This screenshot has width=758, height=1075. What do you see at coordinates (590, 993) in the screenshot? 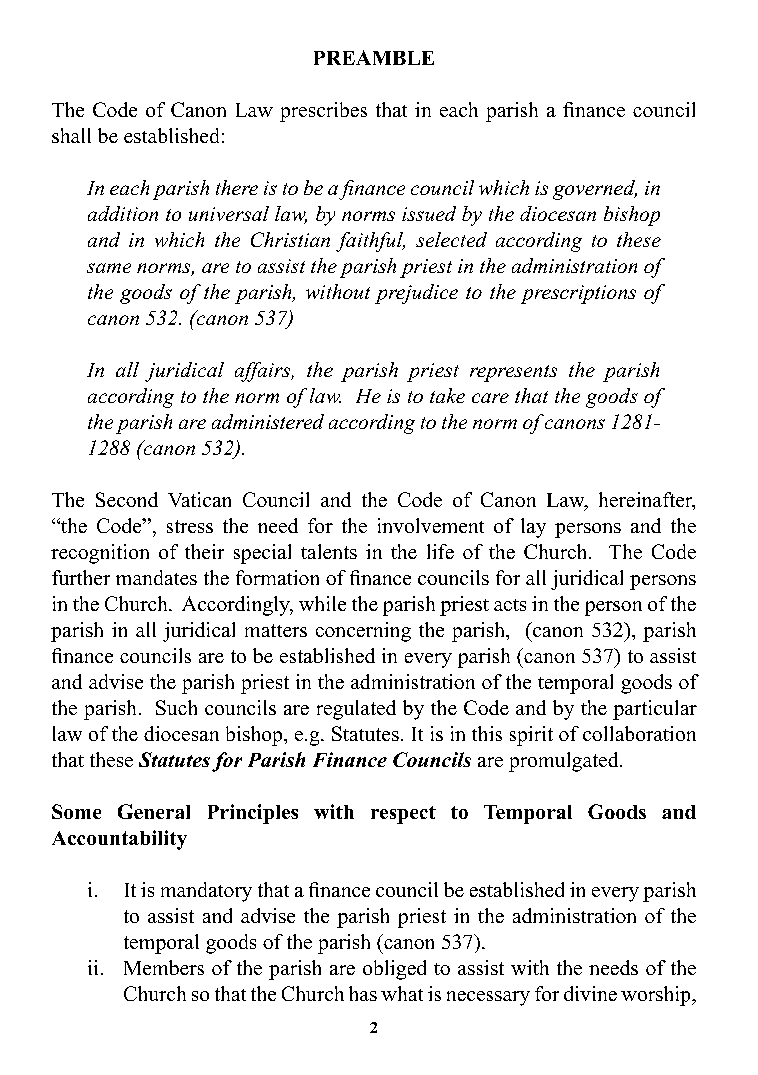
I see `divine` at bounding box center [590, 993].
